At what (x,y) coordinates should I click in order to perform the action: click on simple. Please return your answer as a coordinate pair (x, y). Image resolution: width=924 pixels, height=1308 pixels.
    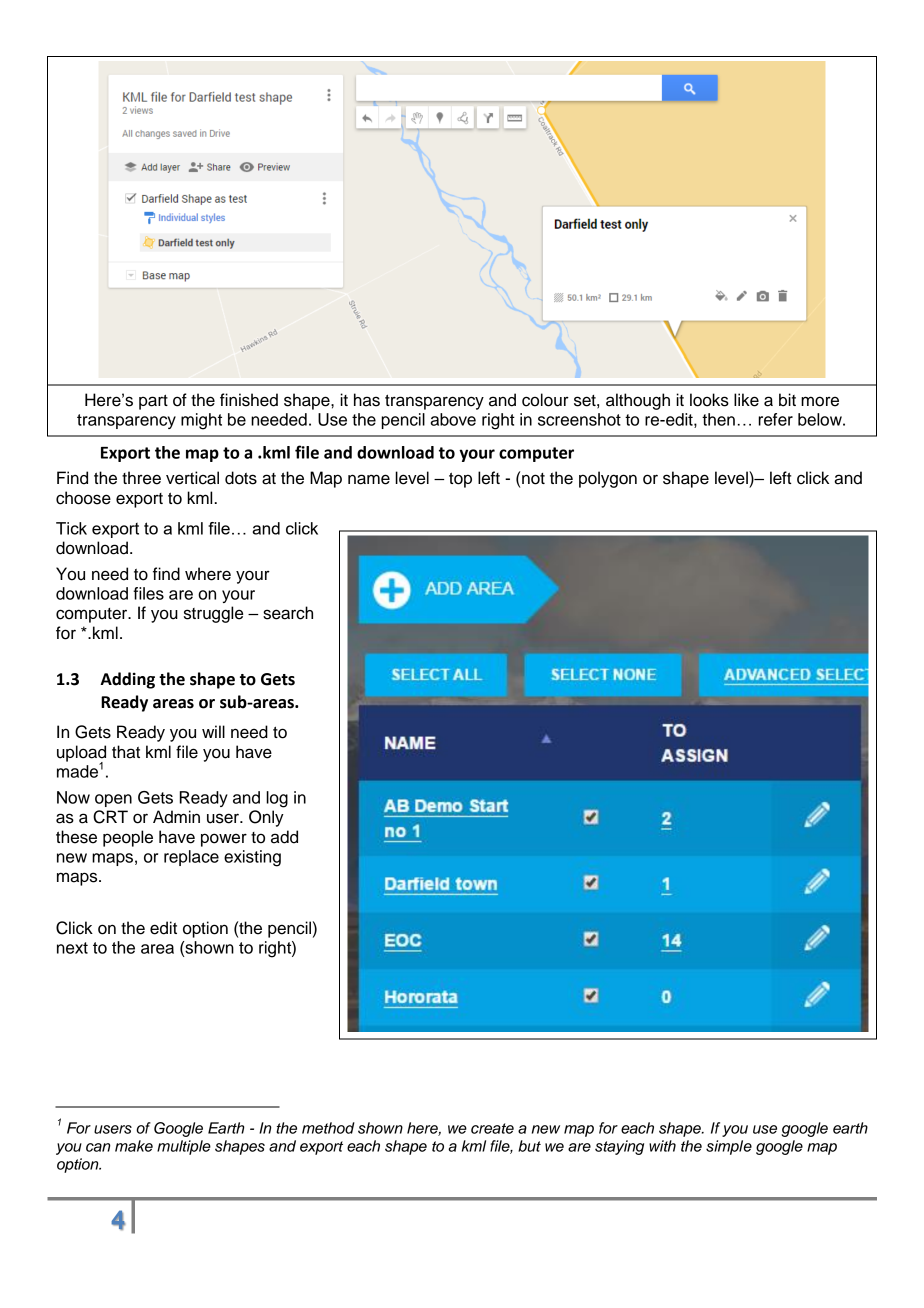
    Looking at the image, I should click on (729, 1147).
